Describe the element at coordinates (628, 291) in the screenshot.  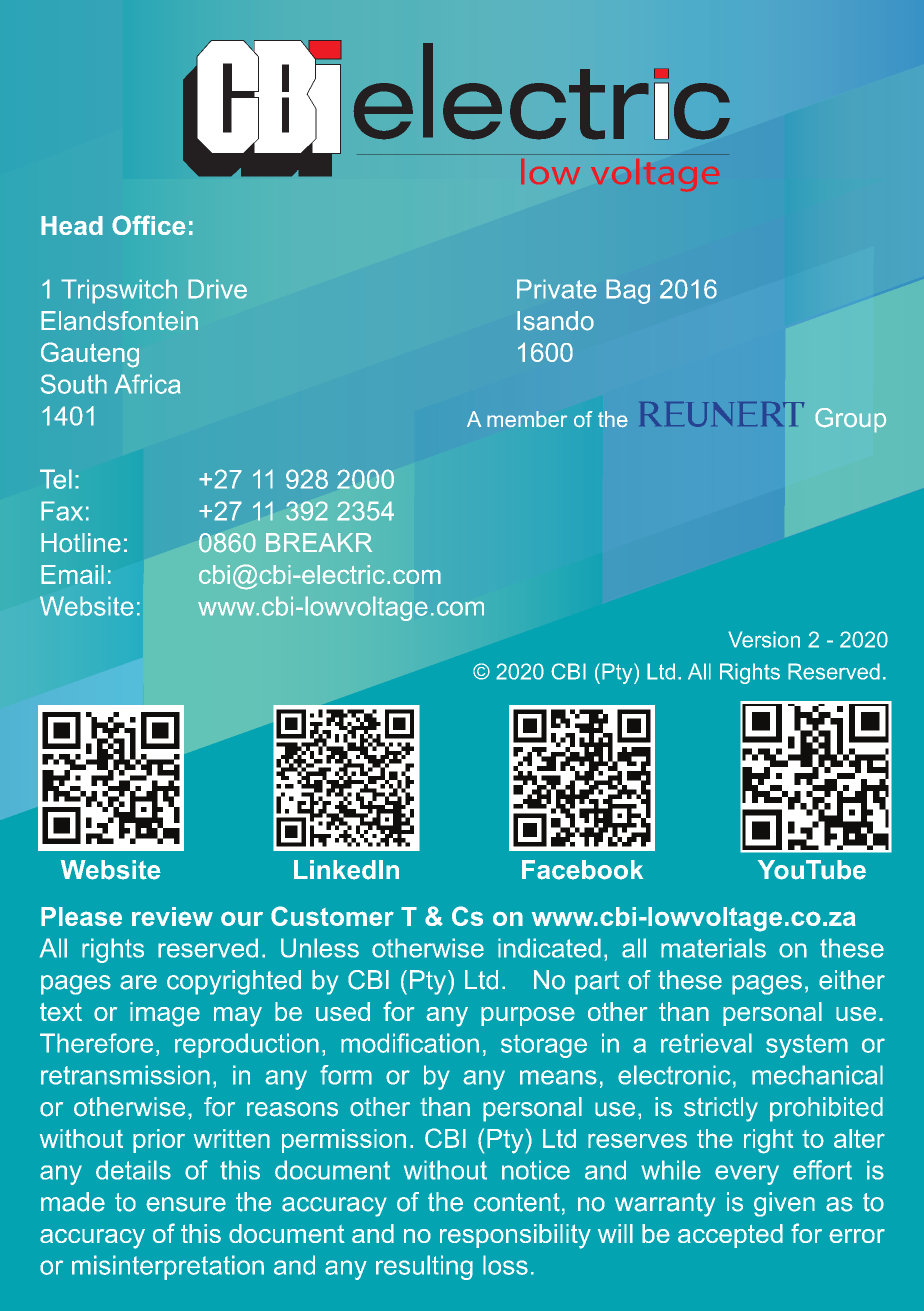
I see `Bag` at that location.
